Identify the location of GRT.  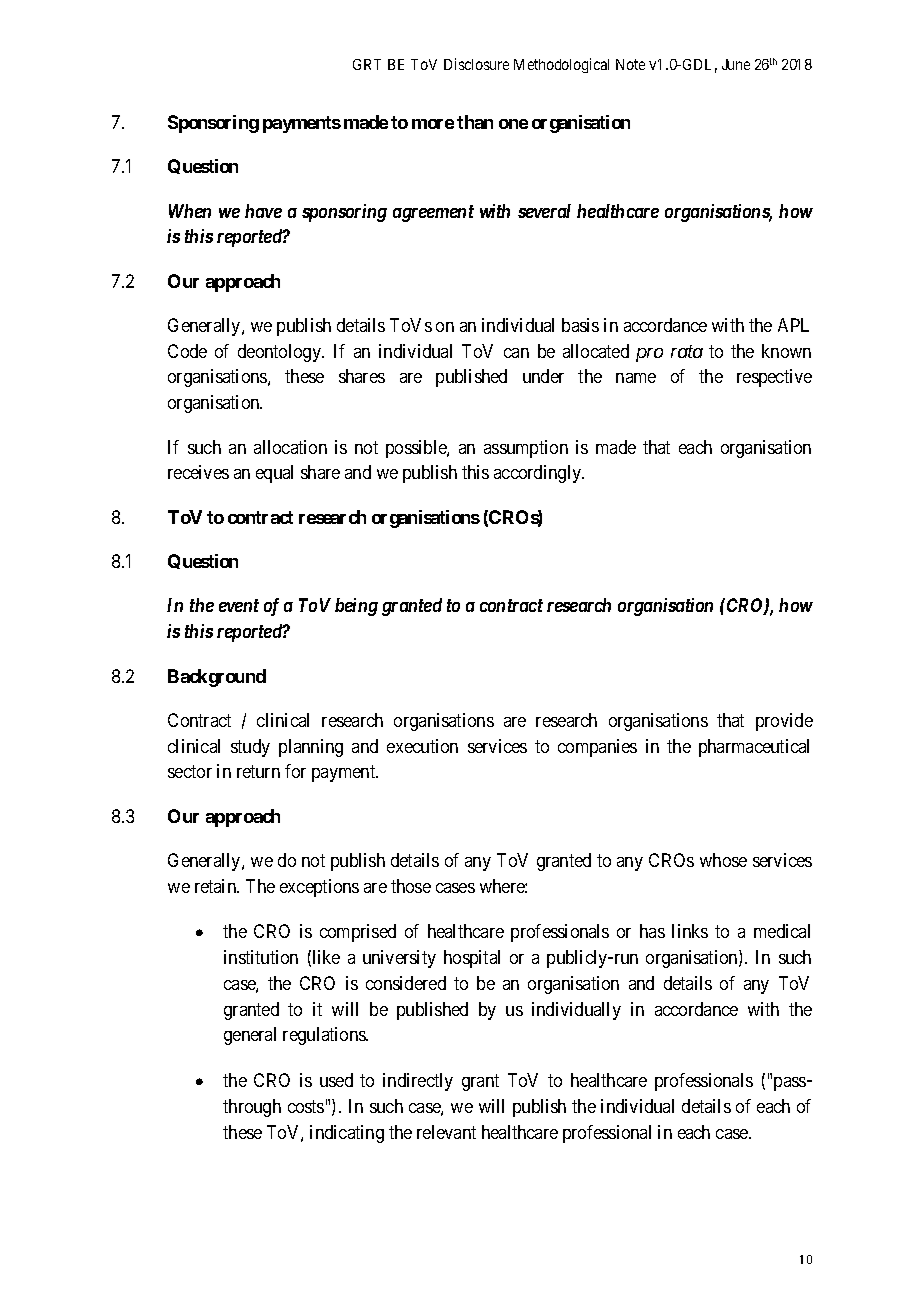
(367, 64).
